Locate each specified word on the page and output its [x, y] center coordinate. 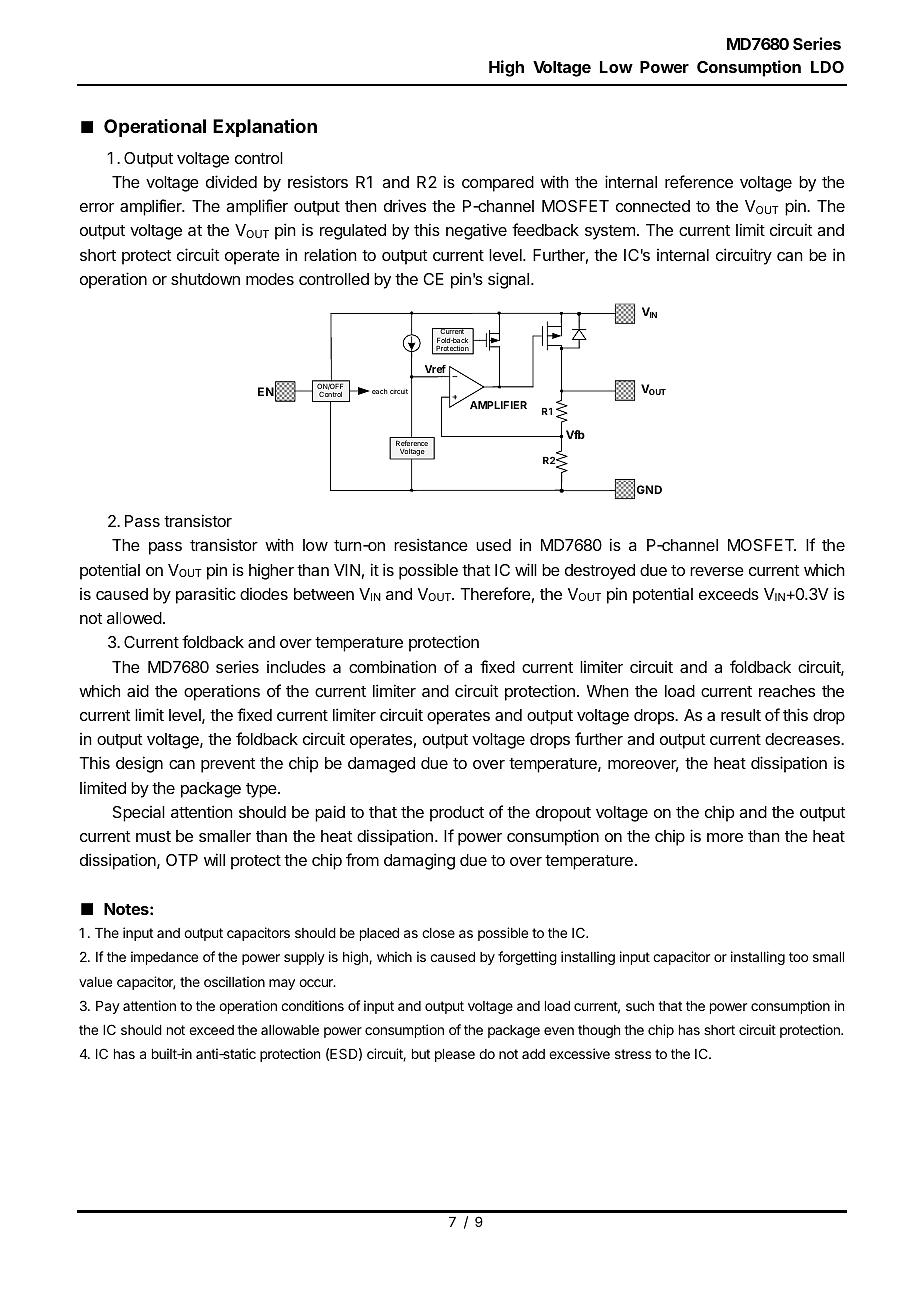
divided [231, 181]
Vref [435, 371]
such [640, 1006]
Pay [108, 1007]
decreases [803, 739]
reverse [717, 571]
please [455, 1055]
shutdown [205, 279]
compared [498, 184]
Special [139, 814]
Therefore [495, 593]
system [610, 232]
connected [653, 206]
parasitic [206, 595]
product [457, 814]
